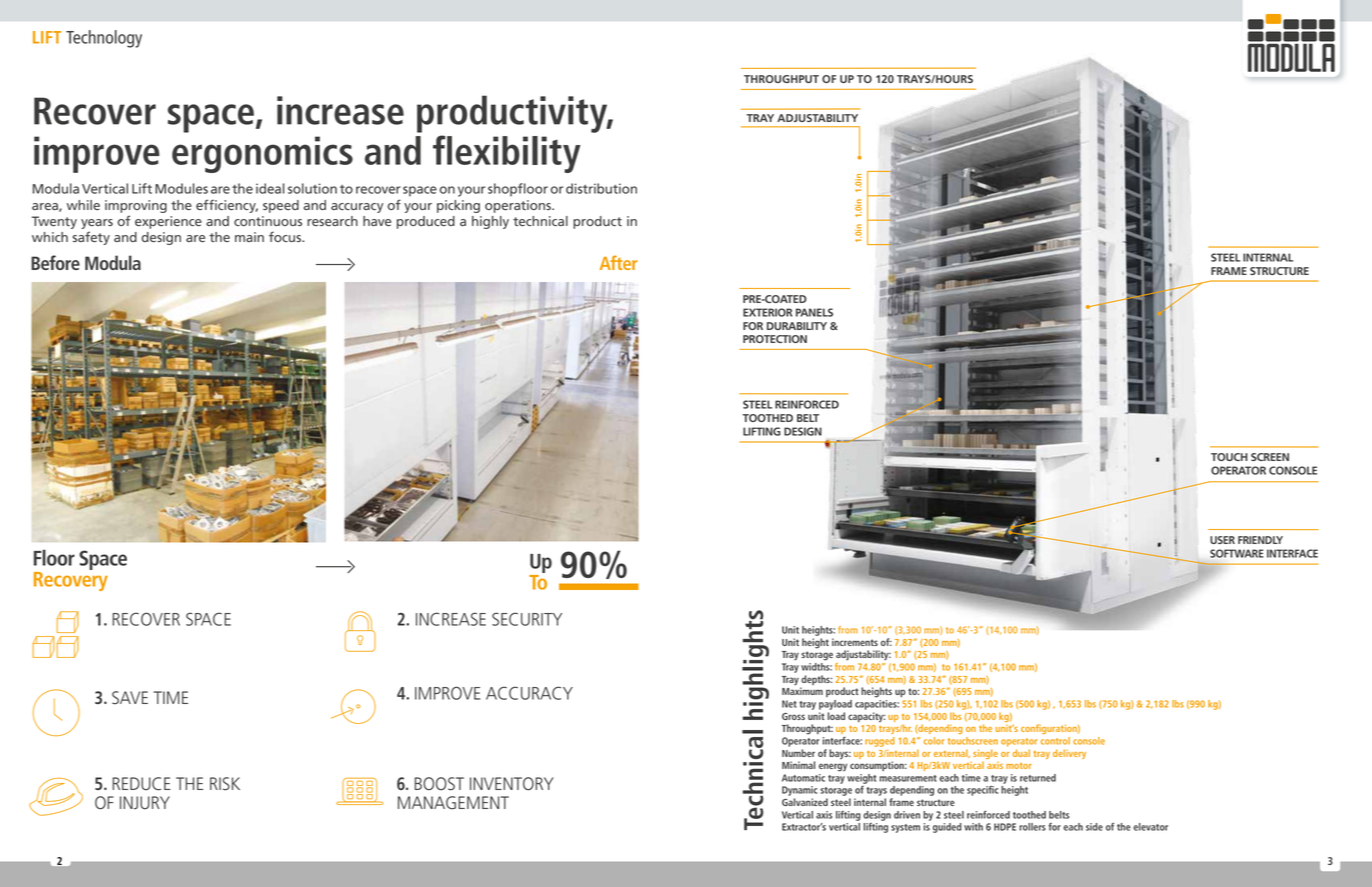 The height and width of the screenshot is (887, 1372). What do you see at coordinates (814, 312) in the screenshot?
I see `PANELS` at bounding box center [814, 312].
